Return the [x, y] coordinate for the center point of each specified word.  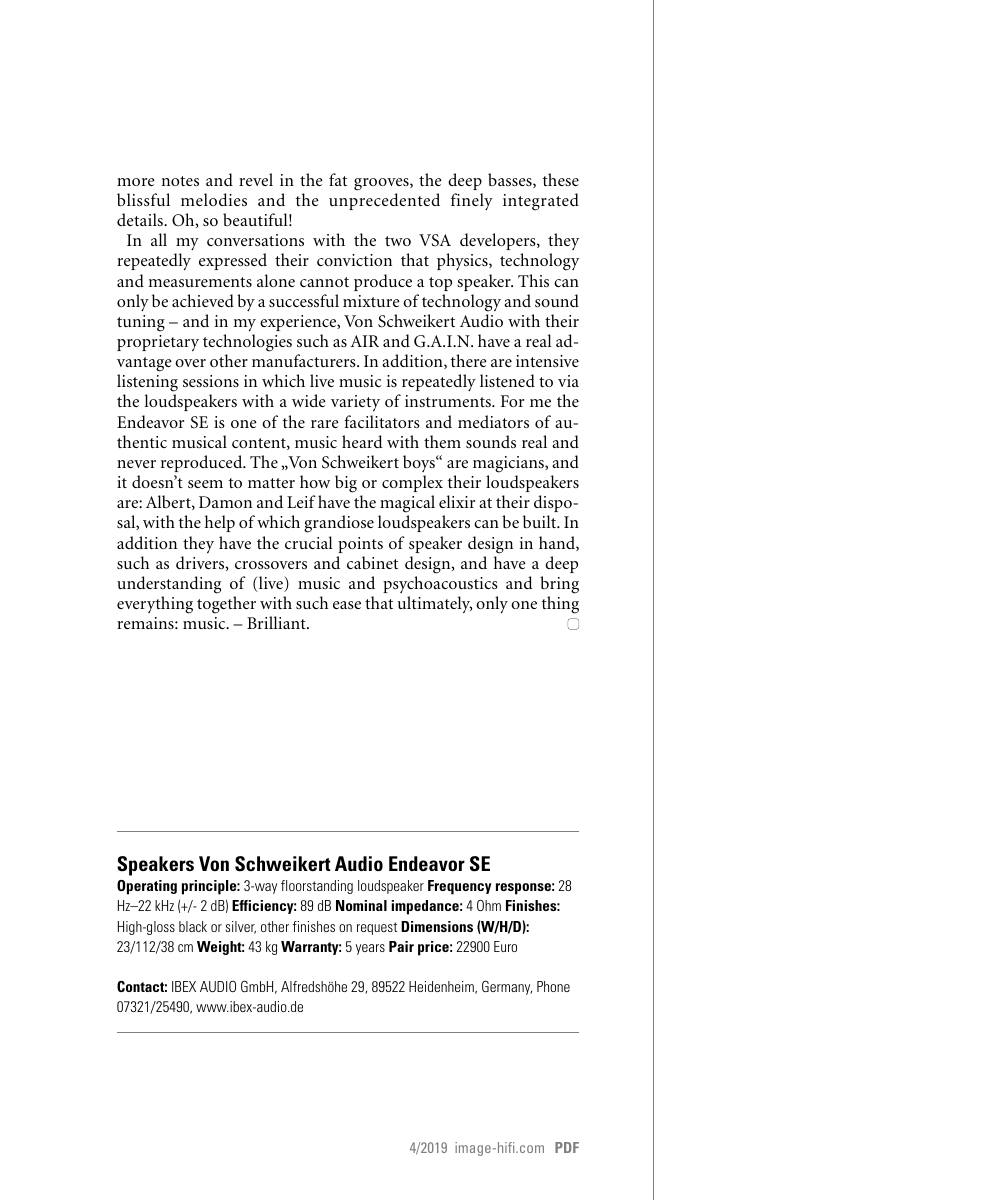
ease [347, 605]
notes [180, 181]
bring [559, 585]
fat [338, 179]
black [193, 926]
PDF [567, 1147]
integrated [541, 202]
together [226, 605]
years [370, 949]
